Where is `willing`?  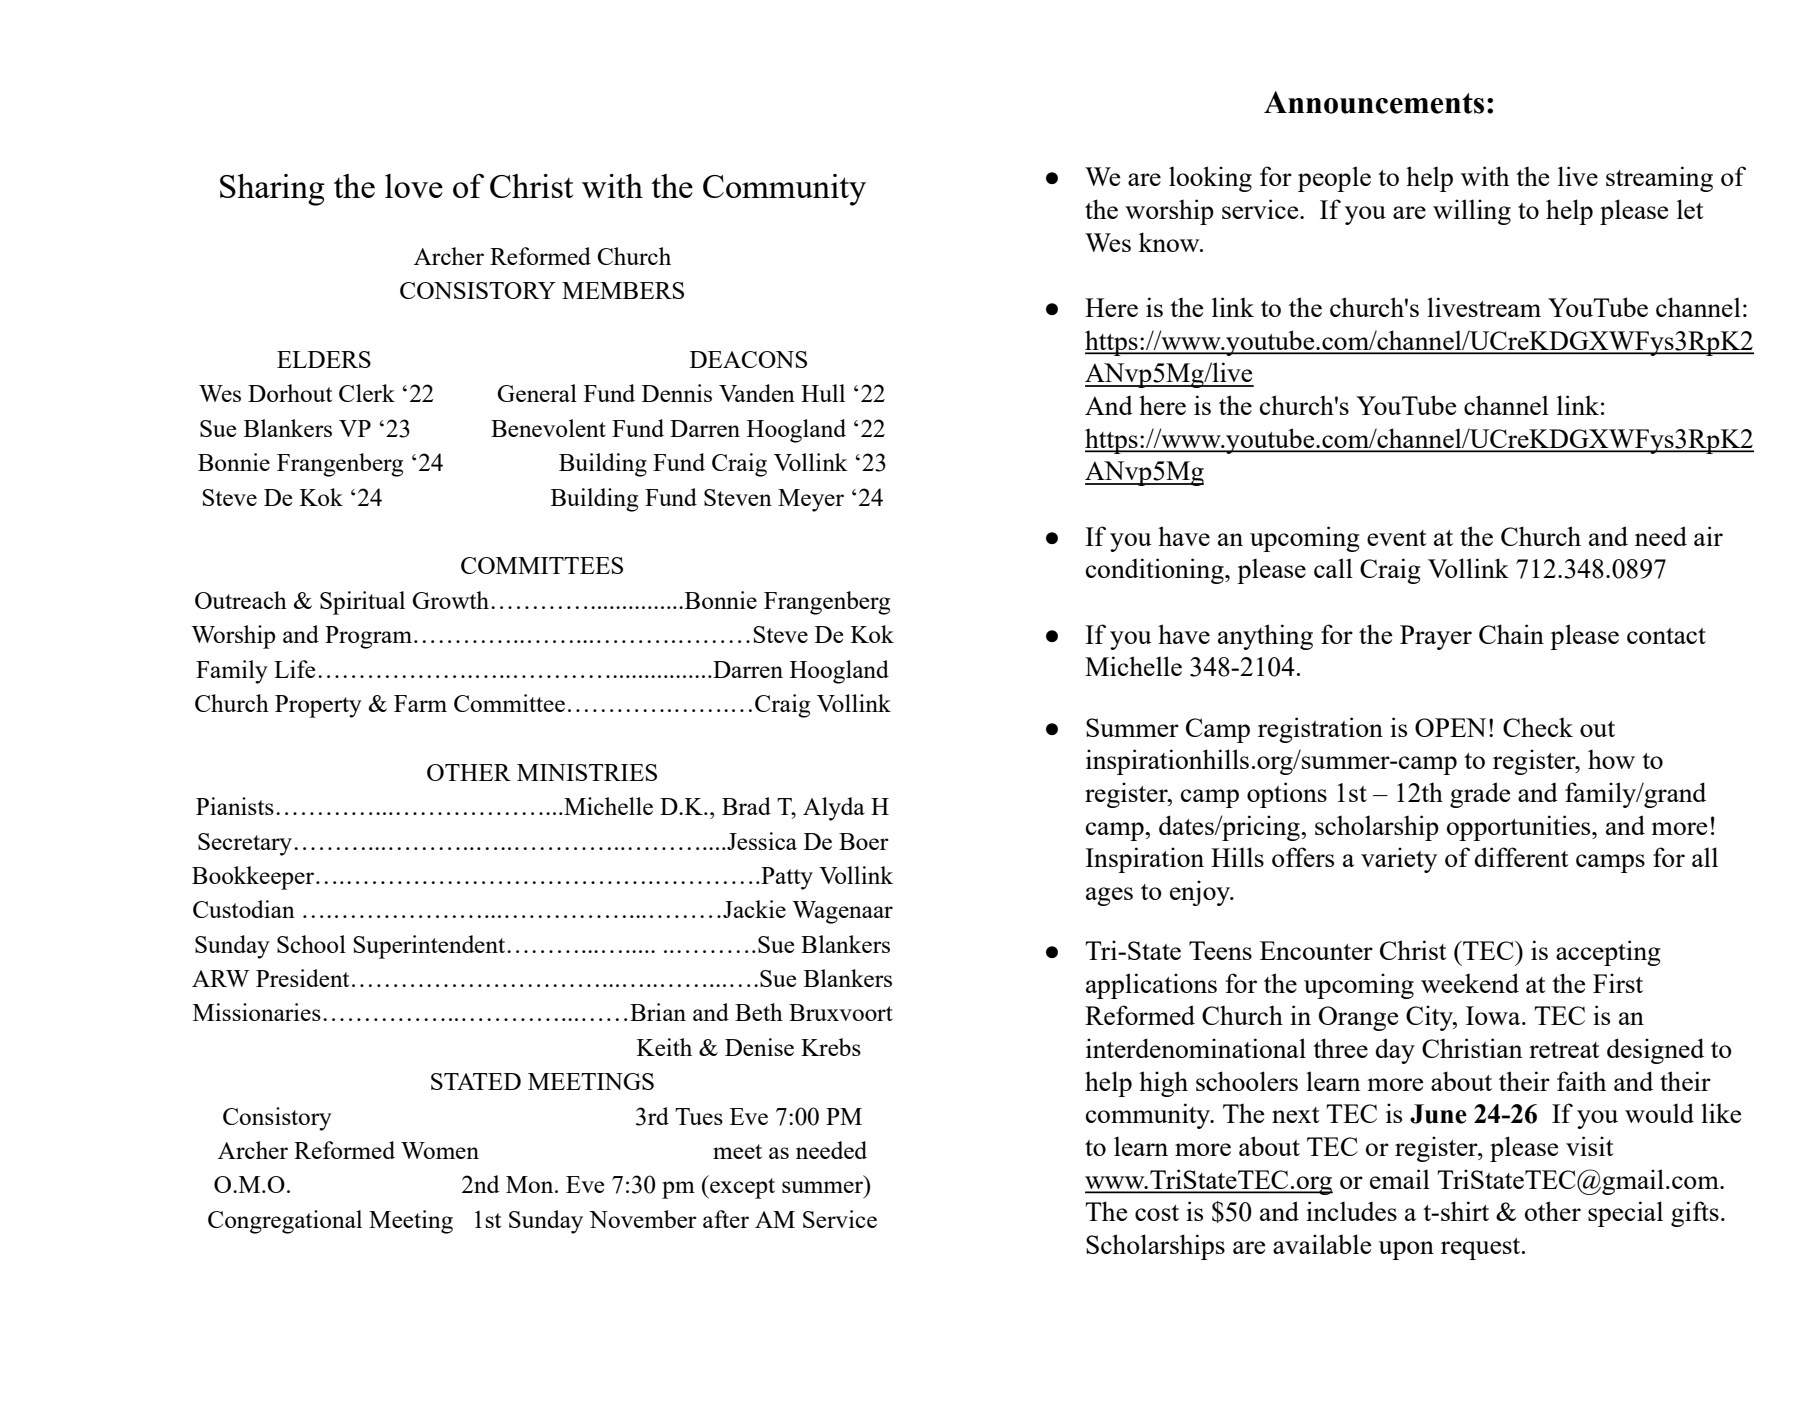 willing is located at coordinates (1472, 212).
